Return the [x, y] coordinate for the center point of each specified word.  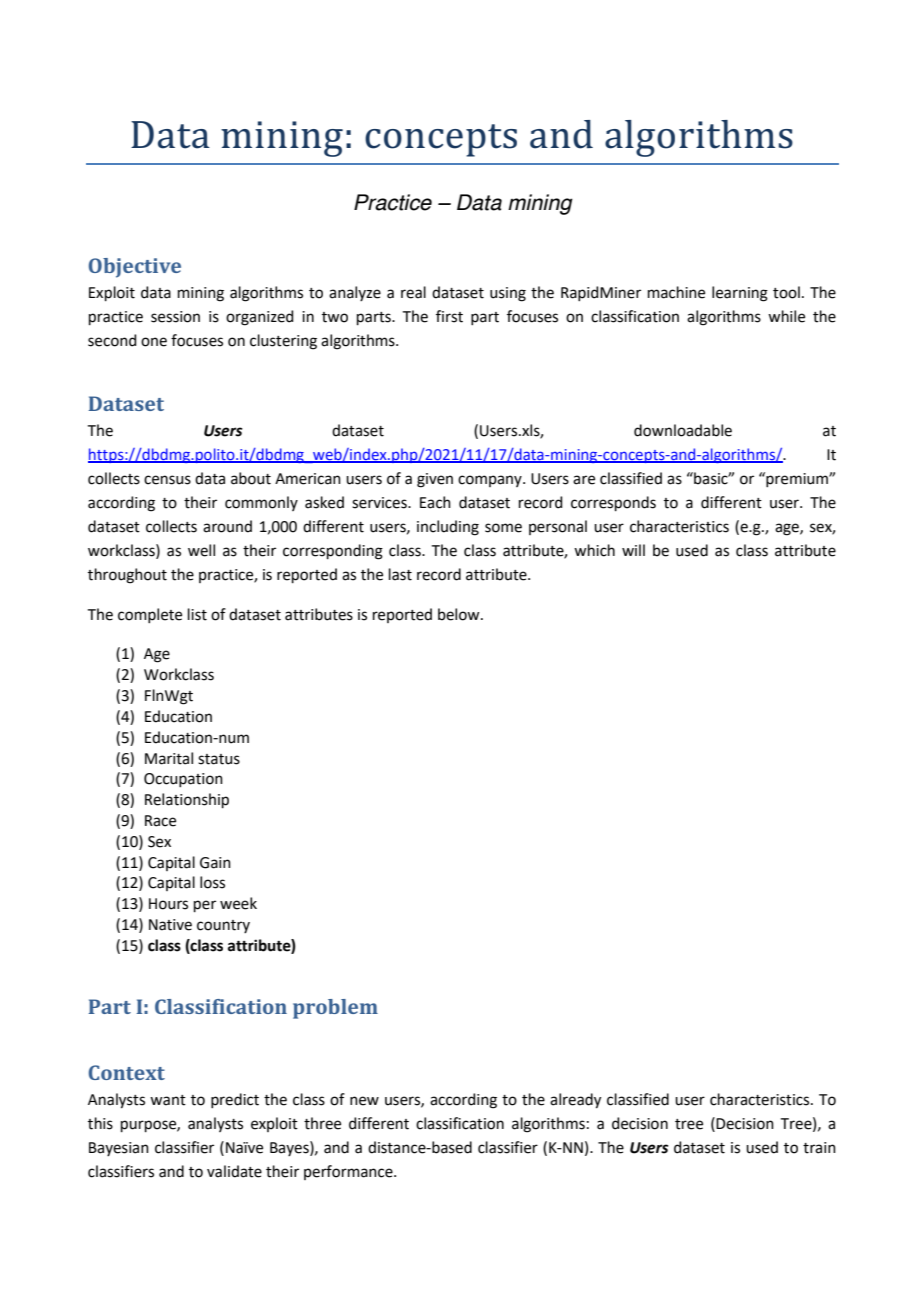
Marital [169, 758]
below [460, 614]
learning [740, 294]
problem [335, 1009]
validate [234, 1171]
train [819, 1148]
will [633, 550]
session [175, 317]
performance [349, 1172]
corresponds [613, 503]
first [449, 316]
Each [435, 502]
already [575, 1101]
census [167, 480]
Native [170, 925]
